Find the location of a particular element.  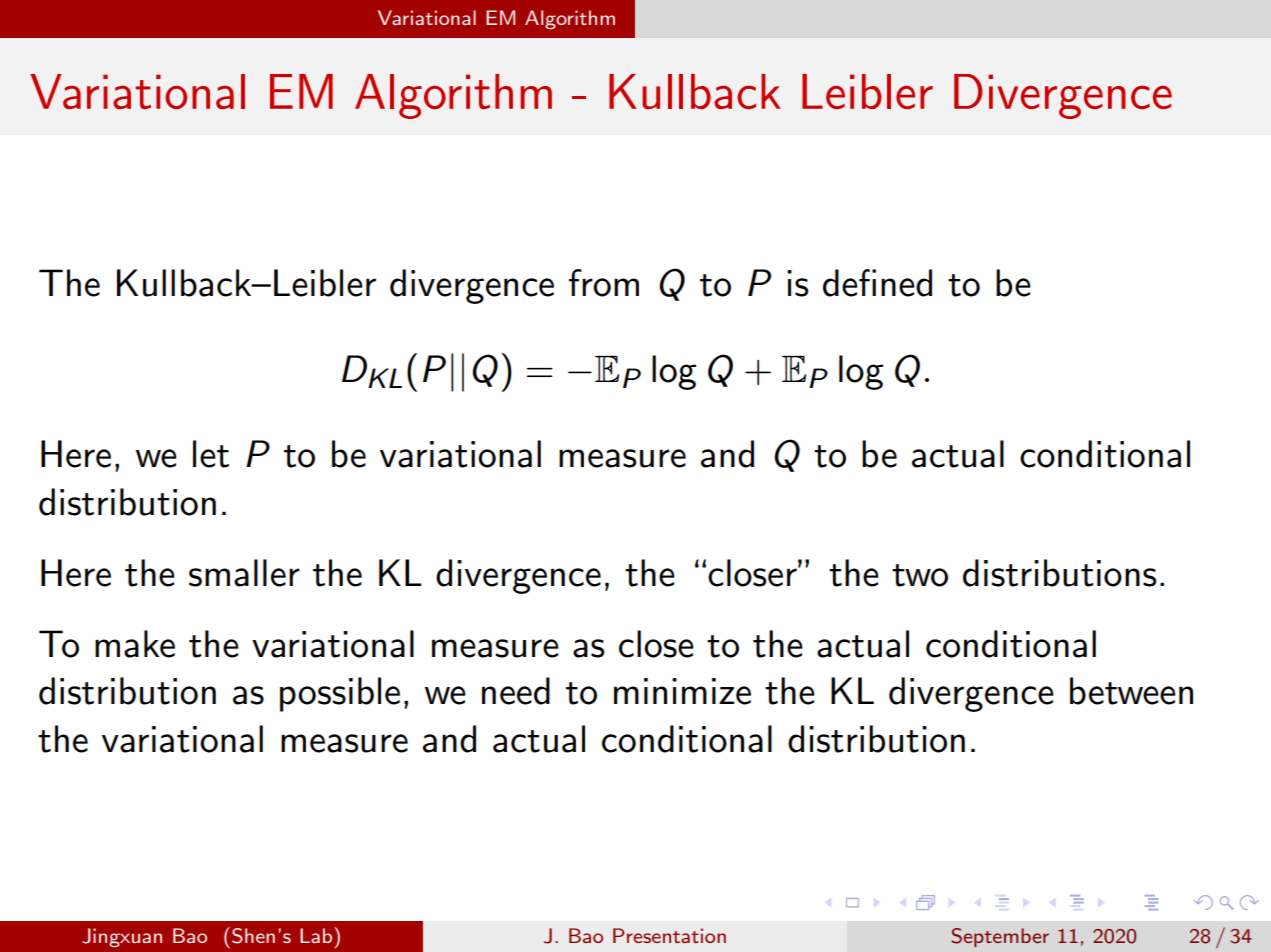

September is located at coordinates (1000, 937).
